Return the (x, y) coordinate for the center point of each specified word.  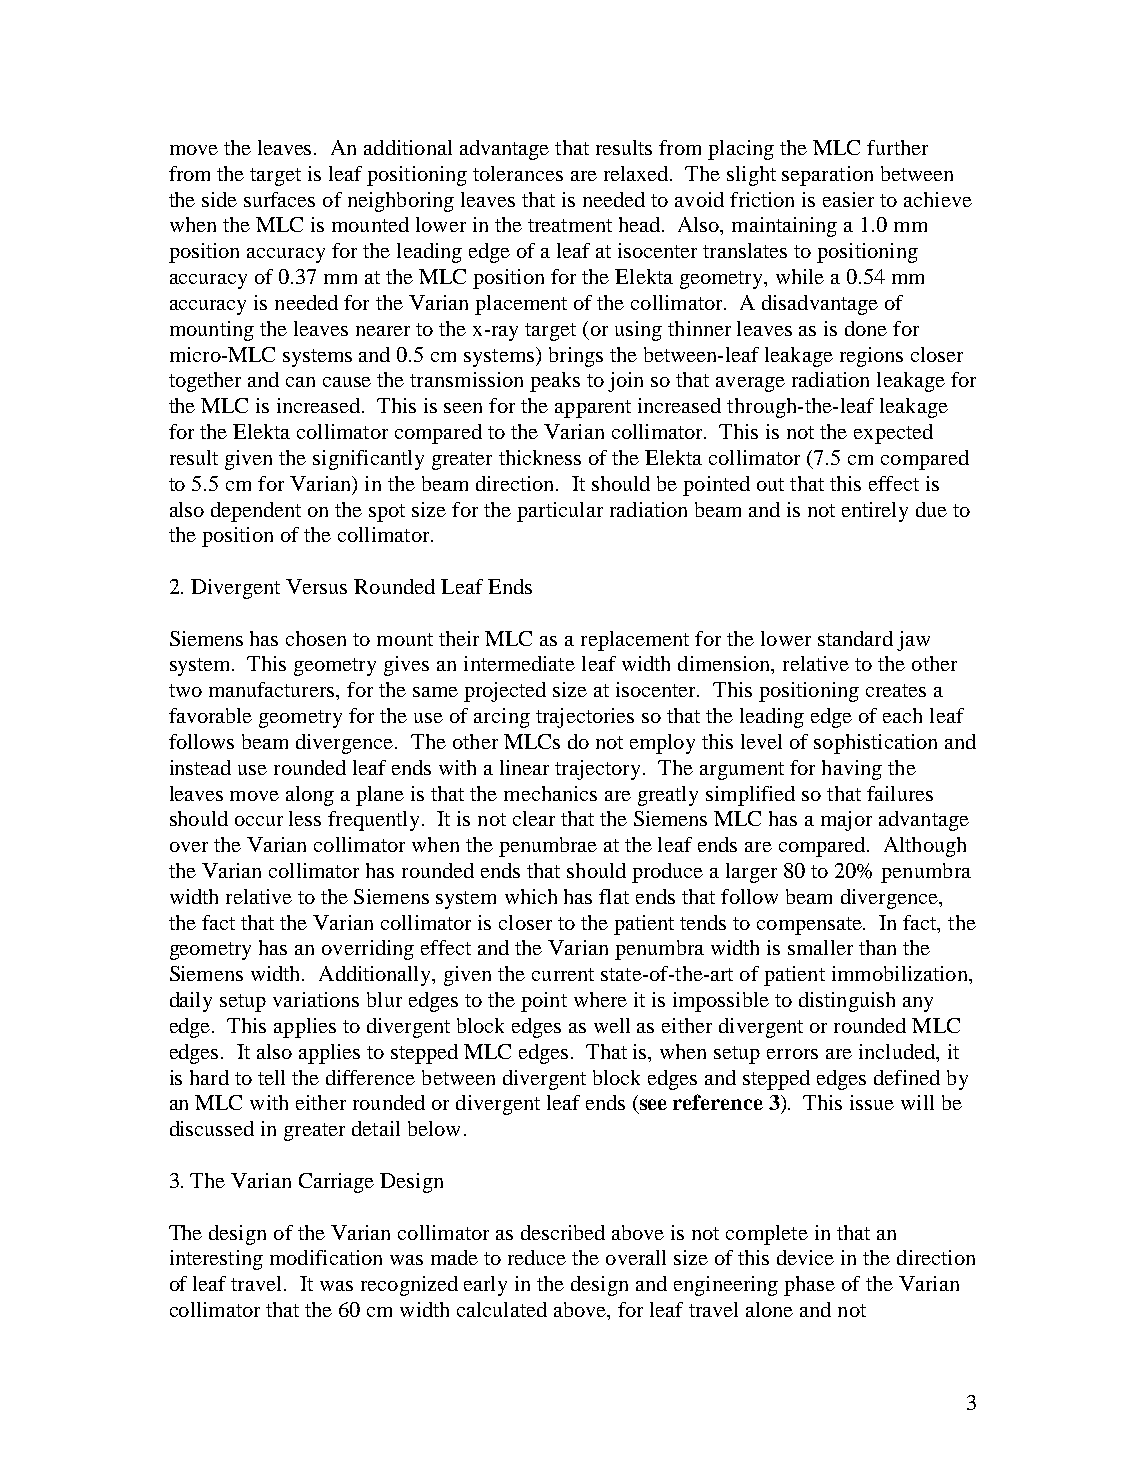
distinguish (847, 1002)
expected (893, 434)
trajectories (585, 718)
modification (326, 1257)
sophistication (875, 744)
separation (827, 176)
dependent (256, 512)
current (563, 974)
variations (316, 999)
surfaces (279, 199)
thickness (540, 457)
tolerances (518, 173)
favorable (210, 715)
